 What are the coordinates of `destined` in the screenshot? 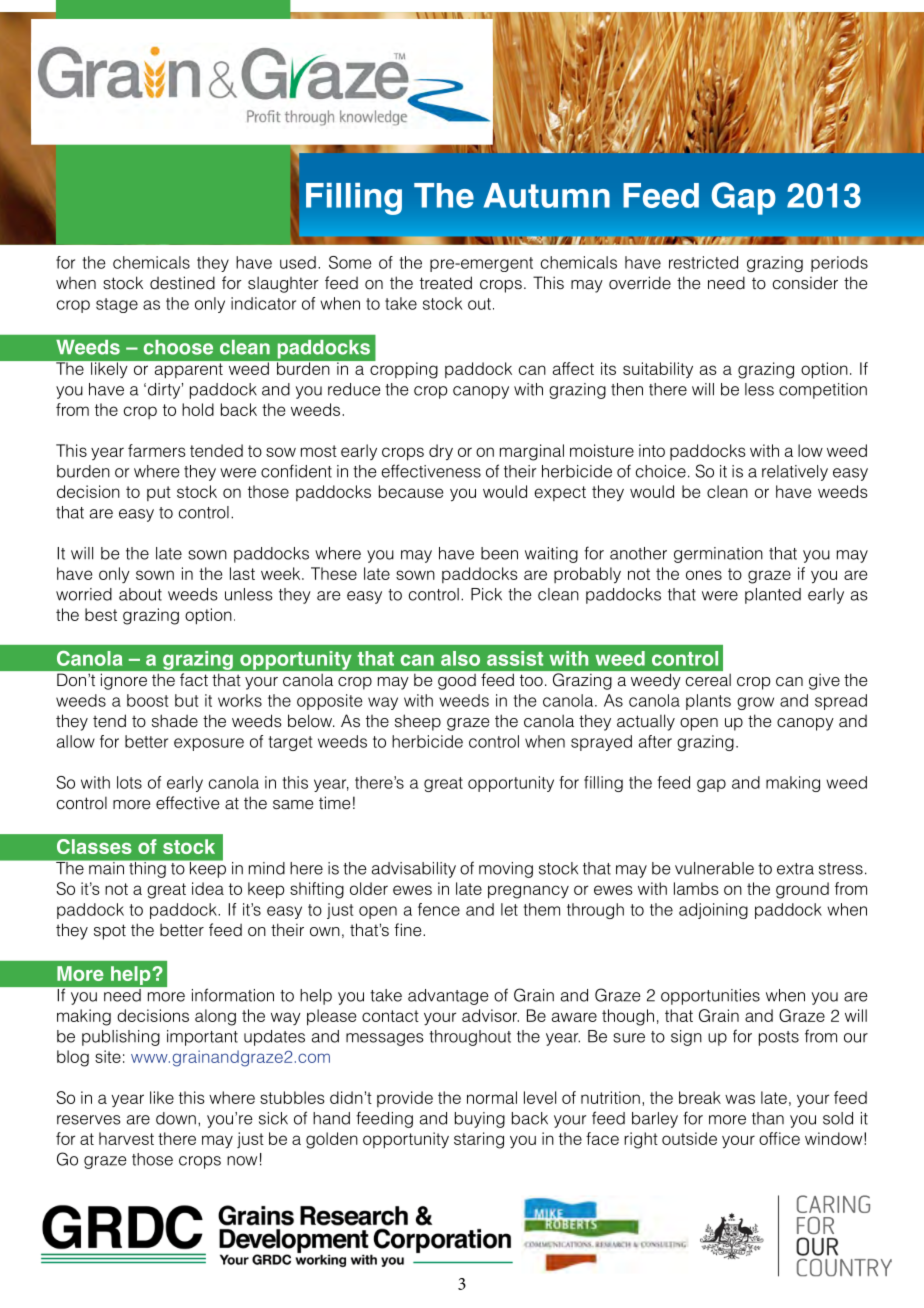 It's located at (182, 283).
